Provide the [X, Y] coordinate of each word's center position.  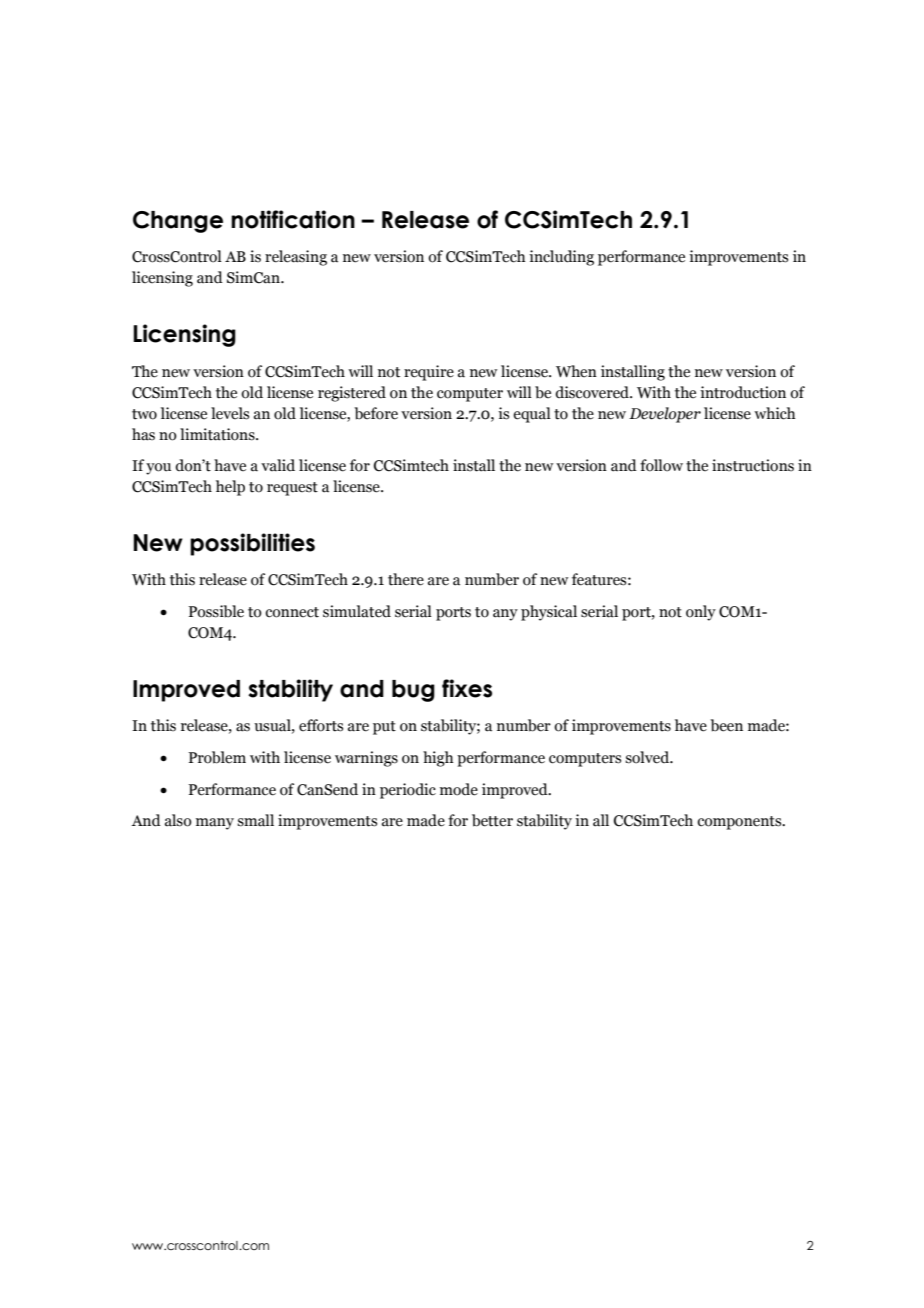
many [215, 824]
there [406, 579]
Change [178, 222]
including [561, 258]
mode [459, 789]
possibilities [252, 544]
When [576, 371]
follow [661, 465]
